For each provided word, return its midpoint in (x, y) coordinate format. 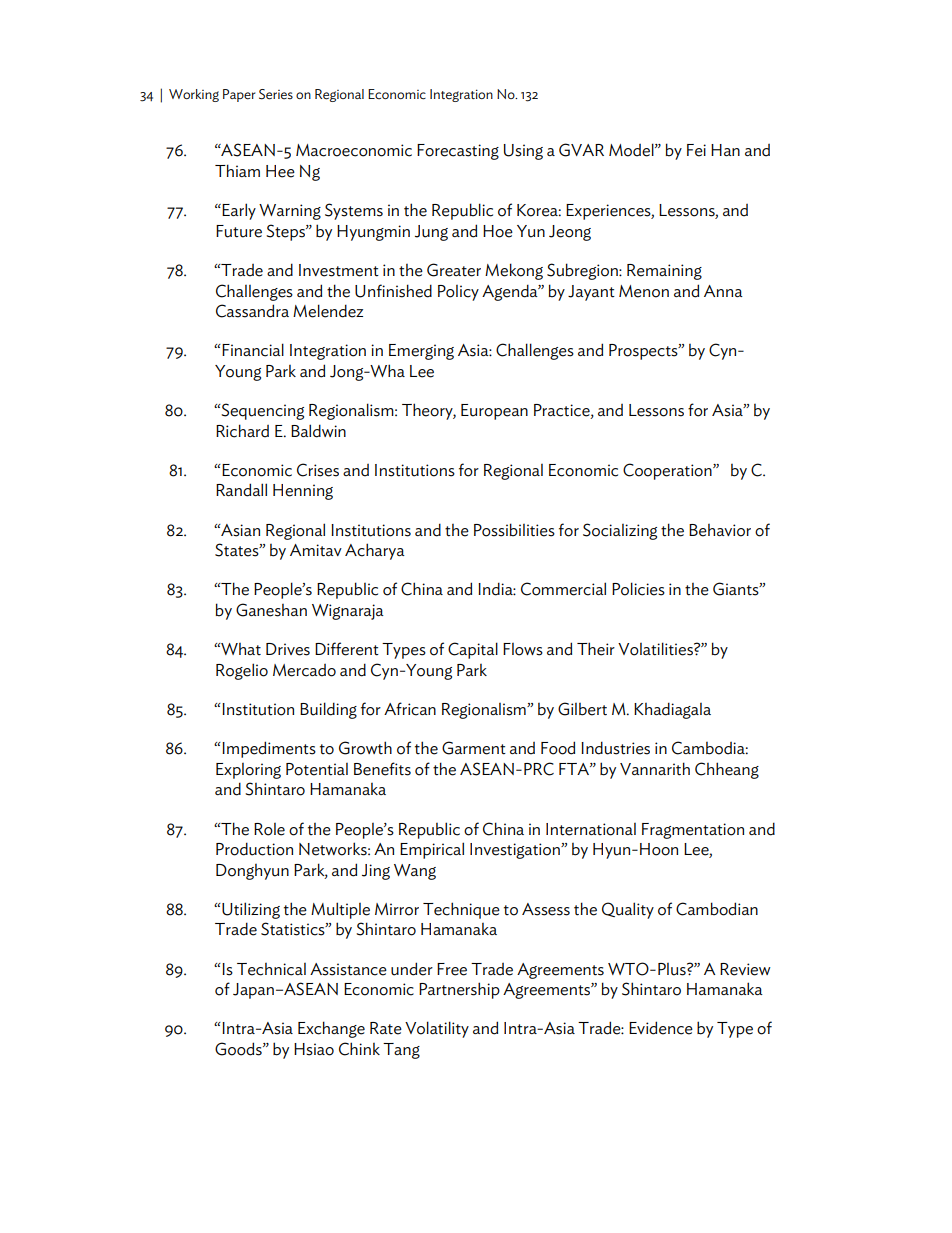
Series (276, 94)
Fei (696, 150)
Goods (239, 1049)
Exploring (248, 771)
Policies (638, 589)
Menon (644, 291)
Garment (474, 748)
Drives (288, 649)
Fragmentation (693, 831)
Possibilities (514, 530)
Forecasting (458, 152)
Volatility (437, 1029)
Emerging (421, 352)
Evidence (661, 1028)
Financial (252, 350)
